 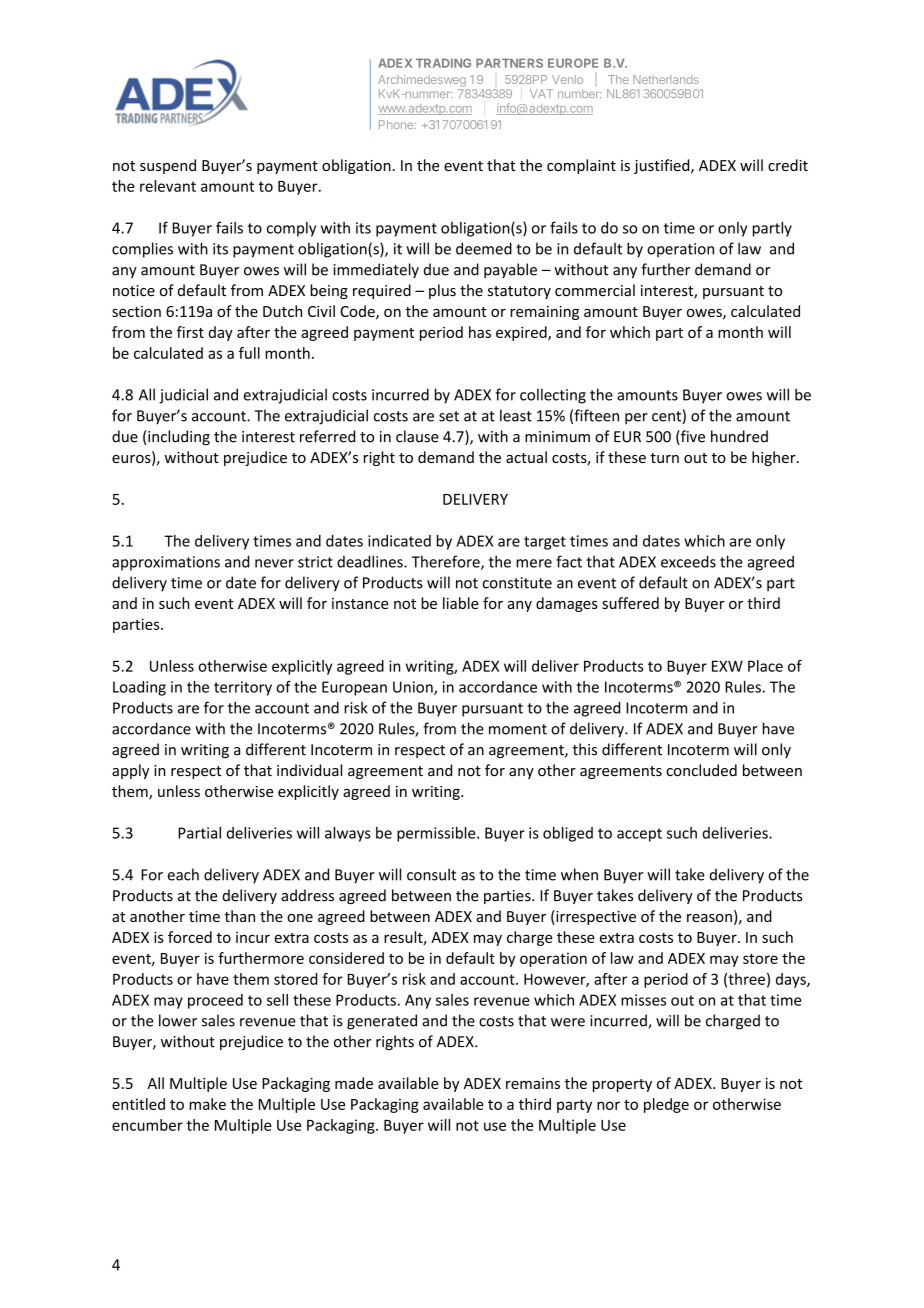 I want to click on Place, so click(x=765, y=666).
